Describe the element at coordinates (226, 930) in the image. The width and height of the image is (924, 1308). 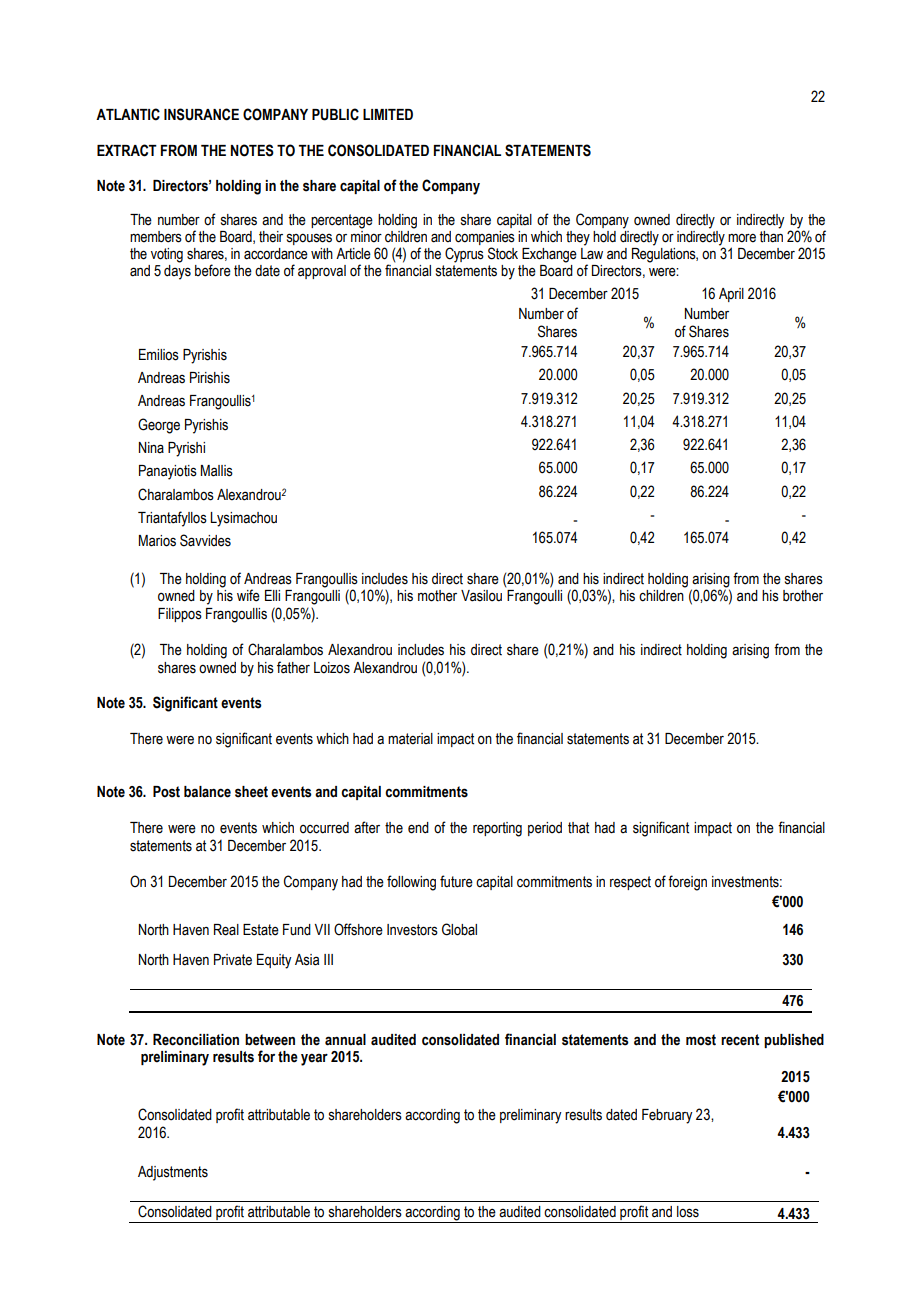
I see `Real` at that location.
